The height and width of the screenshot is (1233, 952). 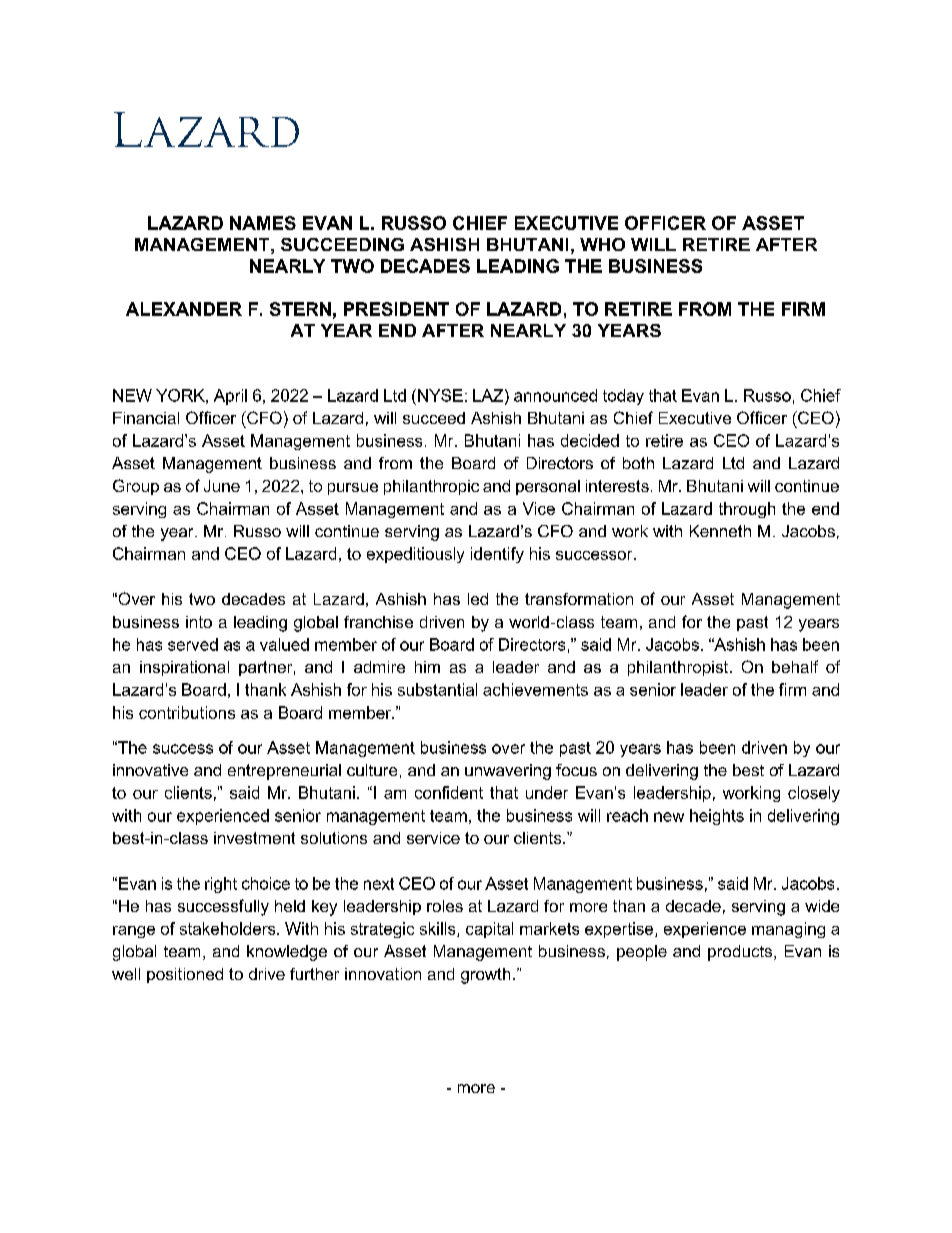 What do you see at coordinates (638, 463) in the screenshot?
I see `both` at bounding box center [638, 463].
